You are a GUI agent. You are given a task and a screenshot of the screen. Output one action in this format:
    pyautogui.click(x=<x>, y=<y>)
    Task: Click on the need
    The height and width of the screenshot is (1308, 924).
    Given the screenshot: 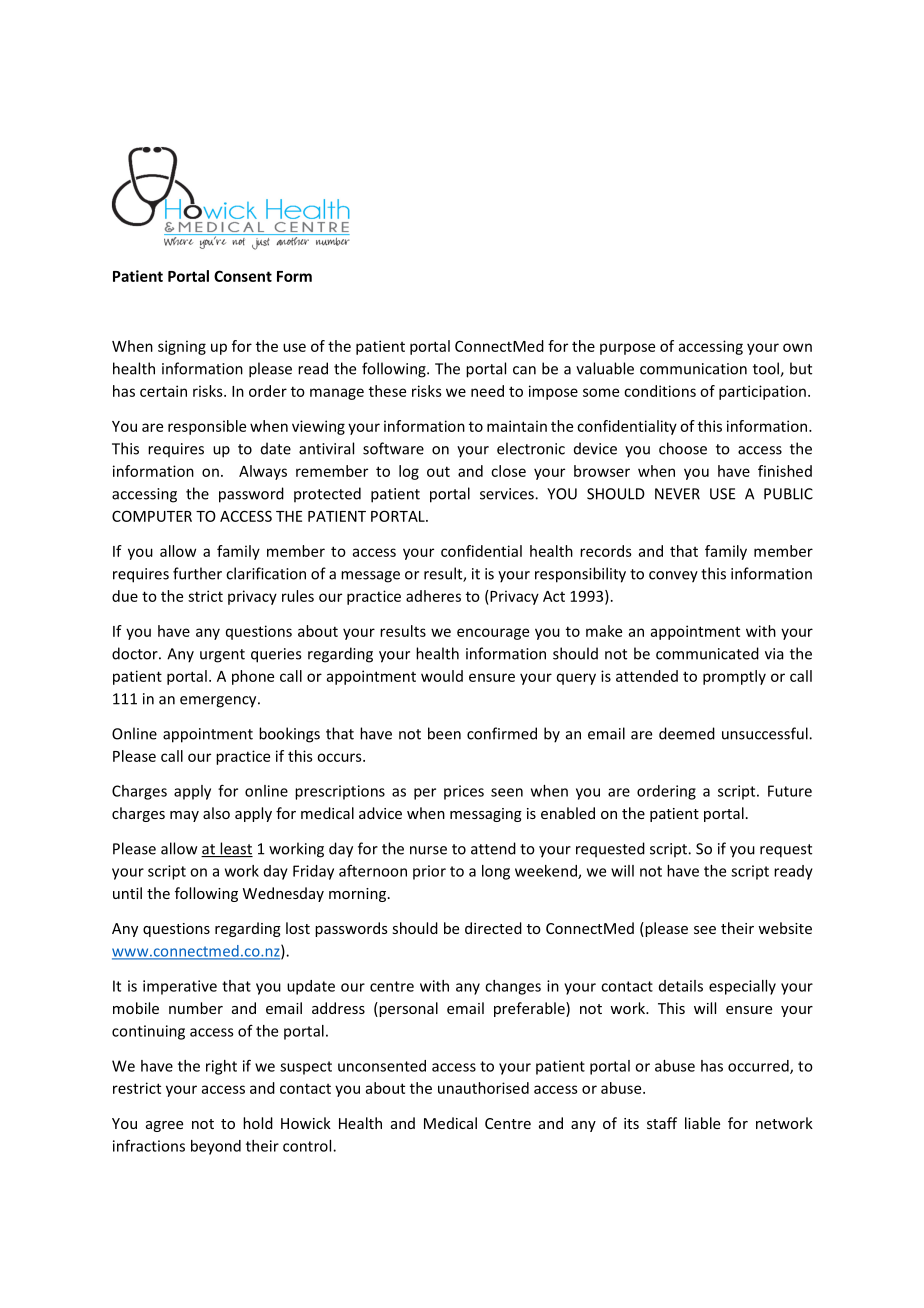 What is the action you would take?
    pyautogui.click(x=487, y=391)
